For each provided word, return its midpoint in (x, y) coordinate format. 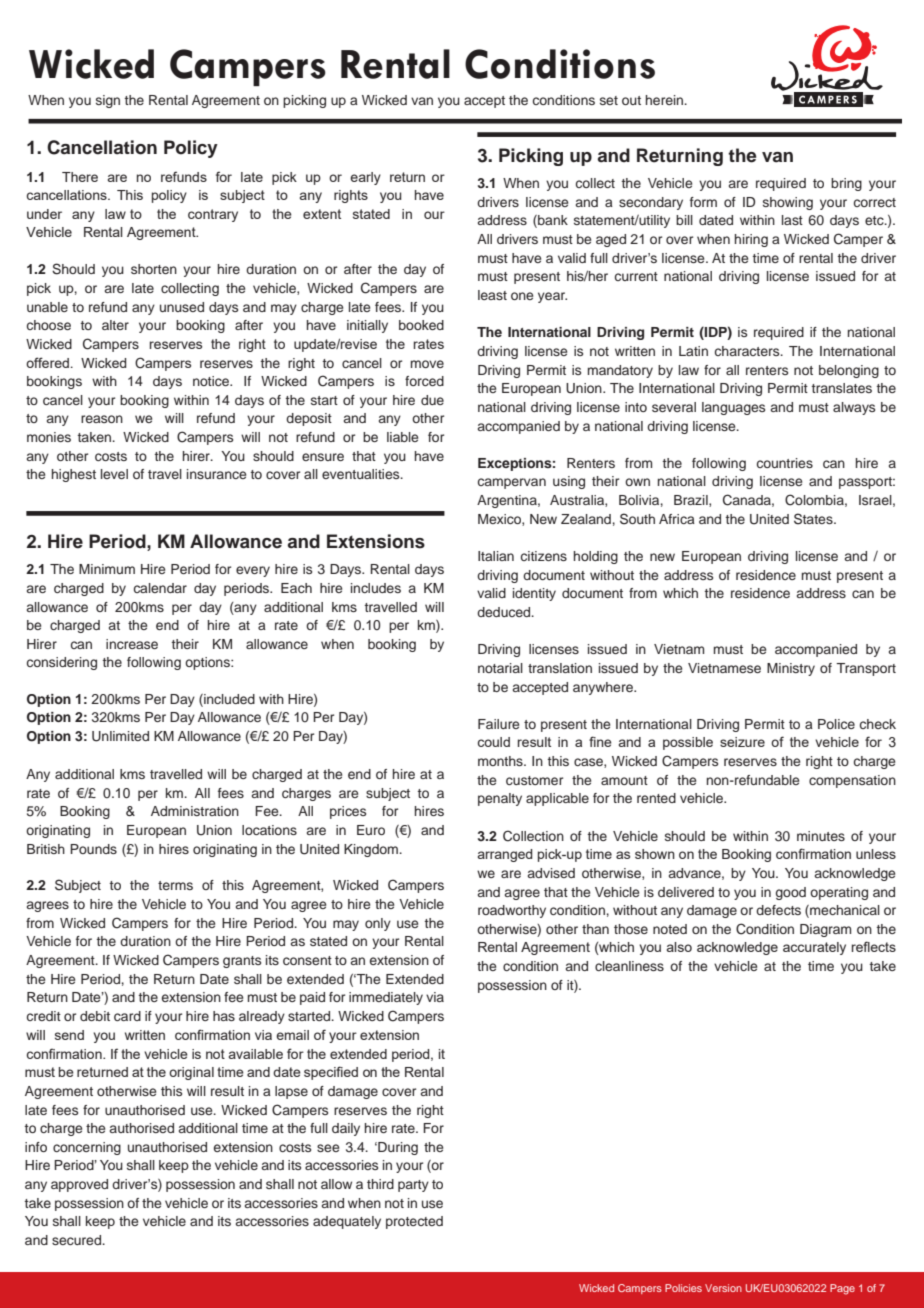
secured (77, 1240)
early (365, 178)
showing (788, 203)
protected (414, 1222)
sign (108, 101)
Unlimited (120, 736)
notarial (500, 668)
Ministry (791, 669)
